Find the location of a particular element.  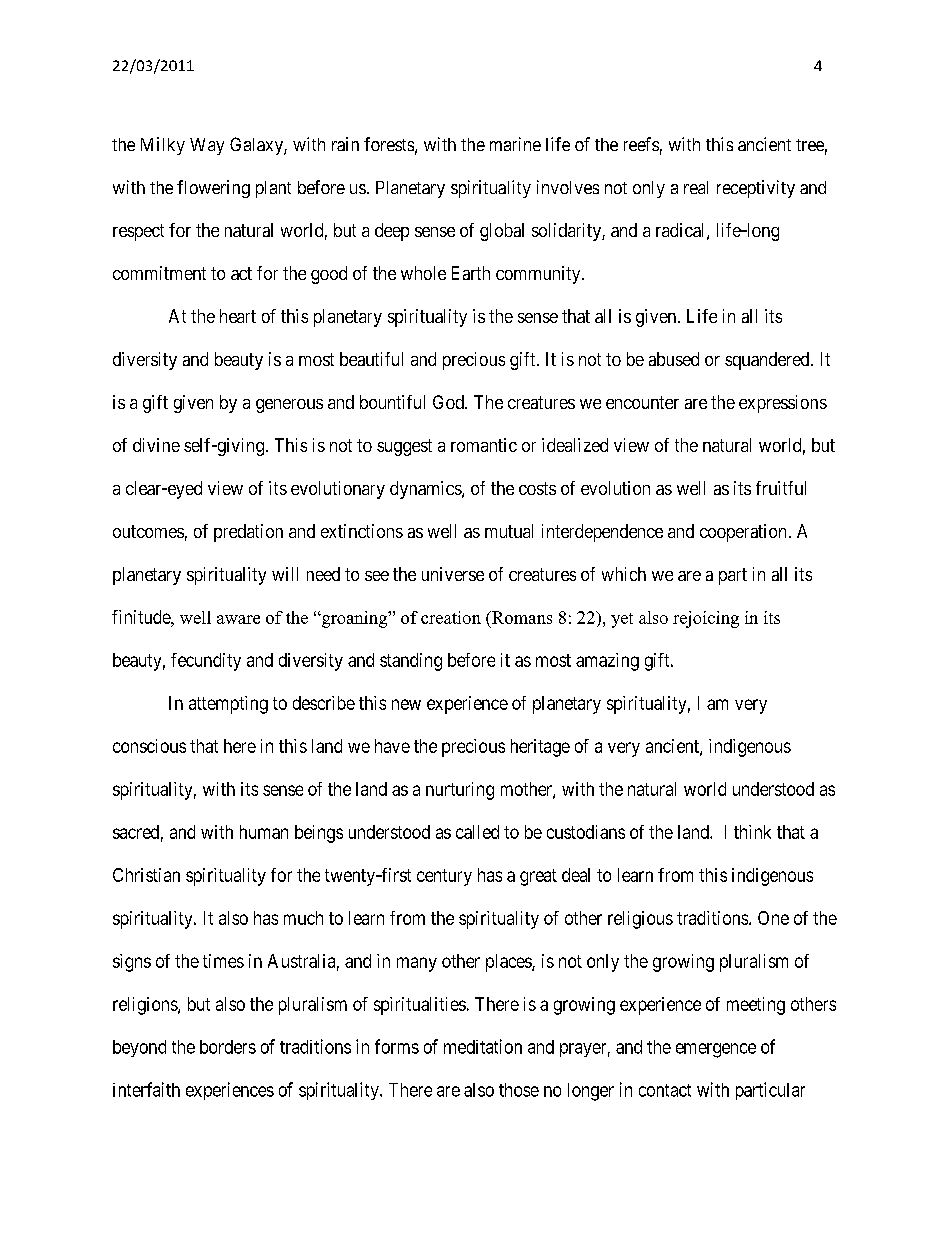

romantic is located at coordinates (484, 445).
